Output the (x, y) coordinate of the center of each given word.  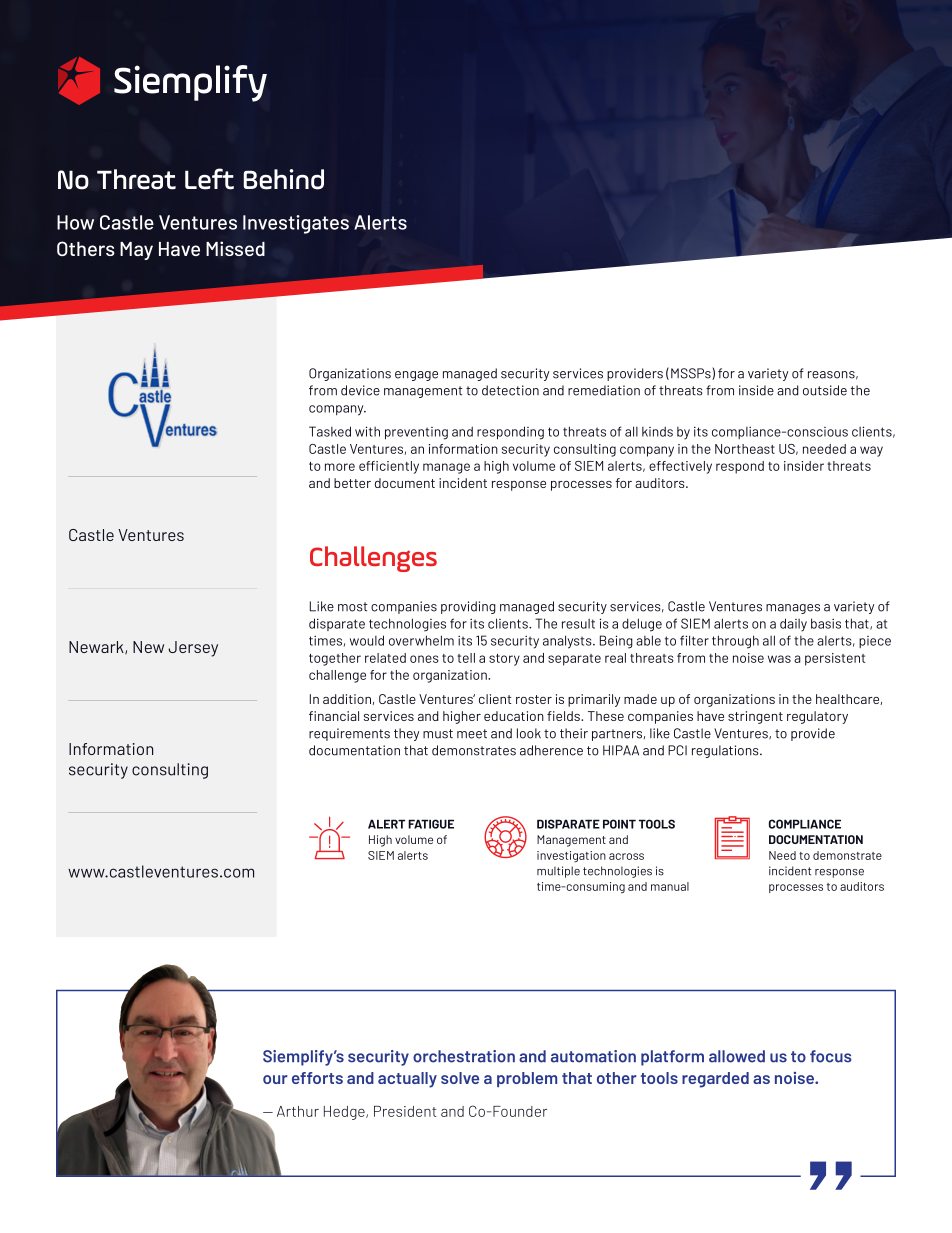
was (779, 659)
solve (460, 1078)
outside (825, 390)
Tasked (330, 431)
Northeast (745, 449)
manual (670, 886)
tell (466, 658)
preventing (416, 433)
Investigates (296, 224)
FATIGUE (431, 824)
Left (209, 179)
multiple (558, 872)
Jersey (193, 649)
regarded (715, 1080)
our (275, 1079)
